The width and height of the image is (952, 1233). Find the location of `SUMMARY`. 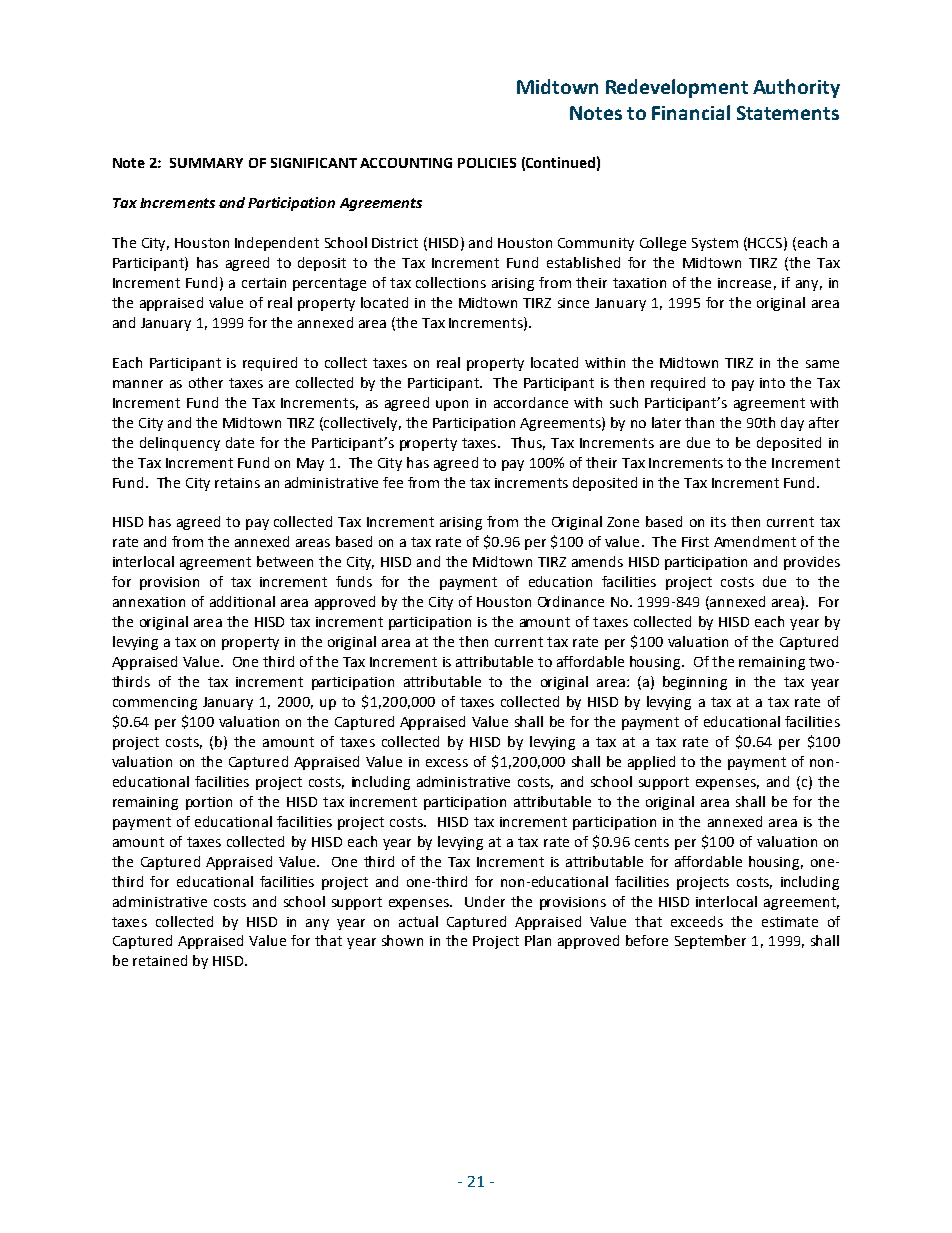

SUMMARY is located at coordinates (206, 163).
